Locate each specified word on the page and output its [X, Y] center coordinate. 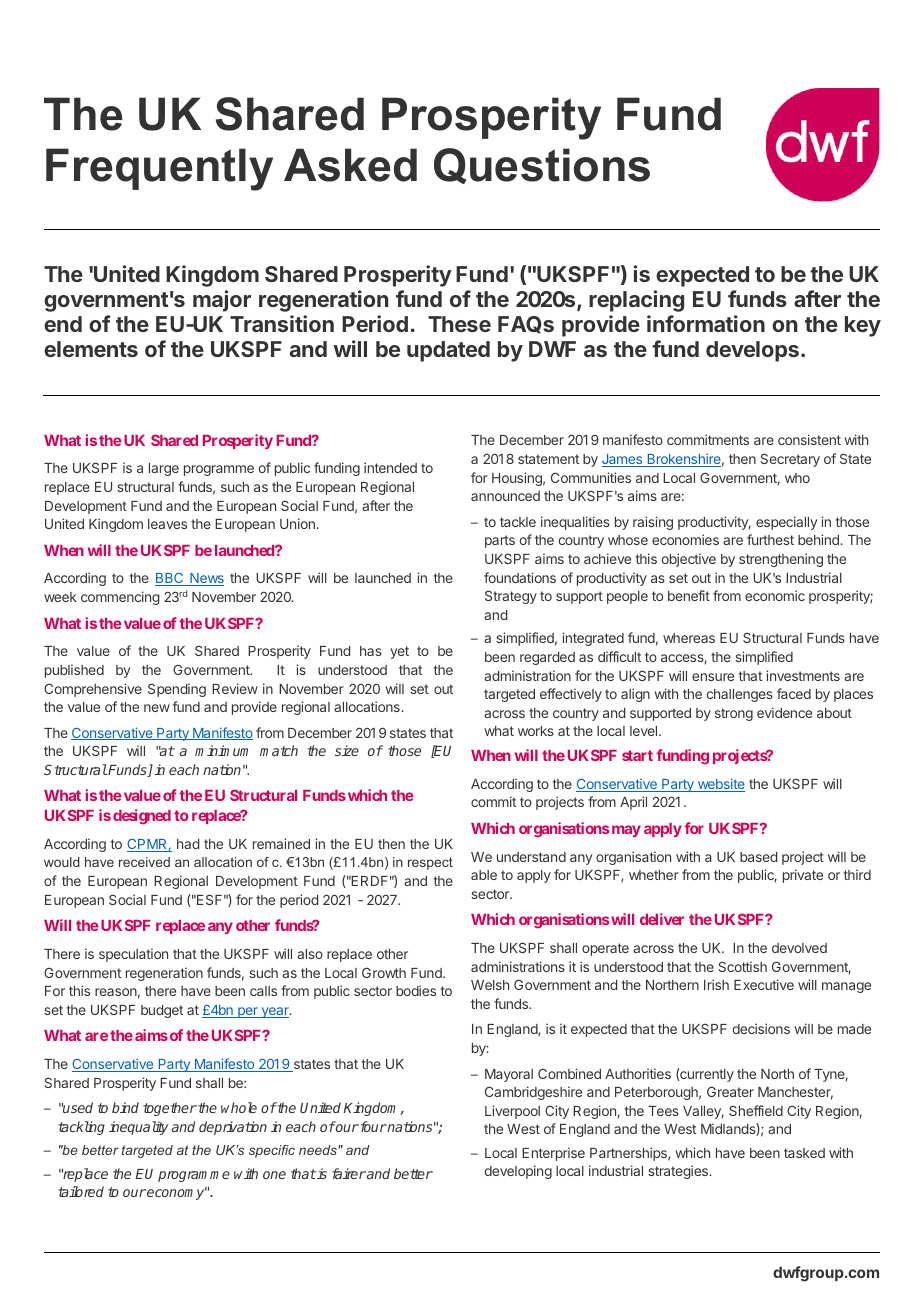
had [188, 844]
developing [518, 1172]
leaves [167, 524]
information [706, 323]
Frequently [159, 169]
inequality [139, 1128]
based [758, 857]
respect [430, 863]
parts [500, 541]
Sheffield [756, 1110]
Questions [542, 166]
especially [786, 523]
